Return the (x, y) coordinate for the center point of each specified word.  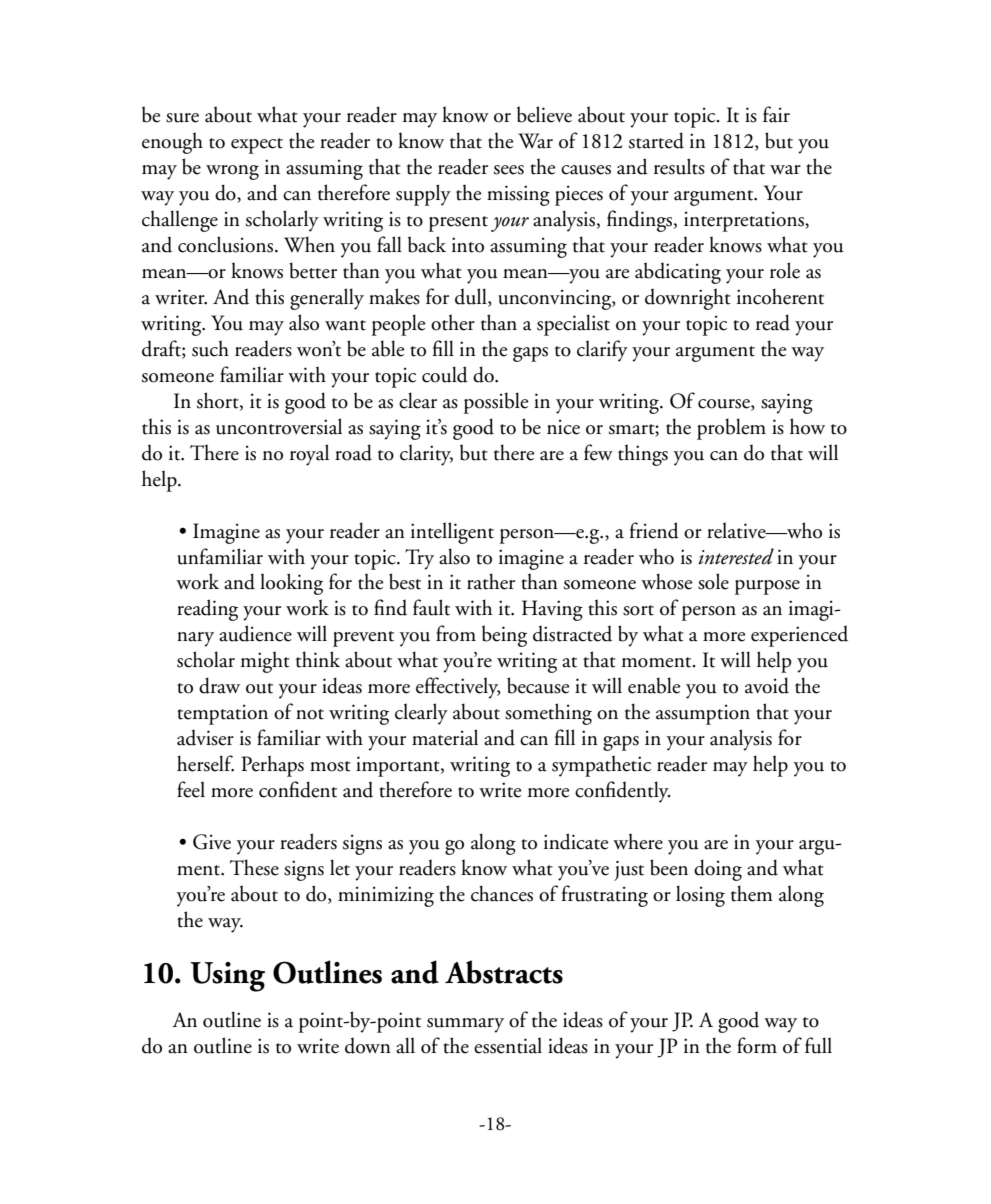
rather (491, 581)
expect (257, 146)
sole (713, 581)
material (445, 737)
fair (776, 114)
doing (718, 870)
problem (731, 429)
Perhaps (272, 766)
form (757, 1045)
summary (465, 1025)
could (445, 374)
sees (509, 170)
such (210, 348)
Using (228, 977)
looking (291, 584)
